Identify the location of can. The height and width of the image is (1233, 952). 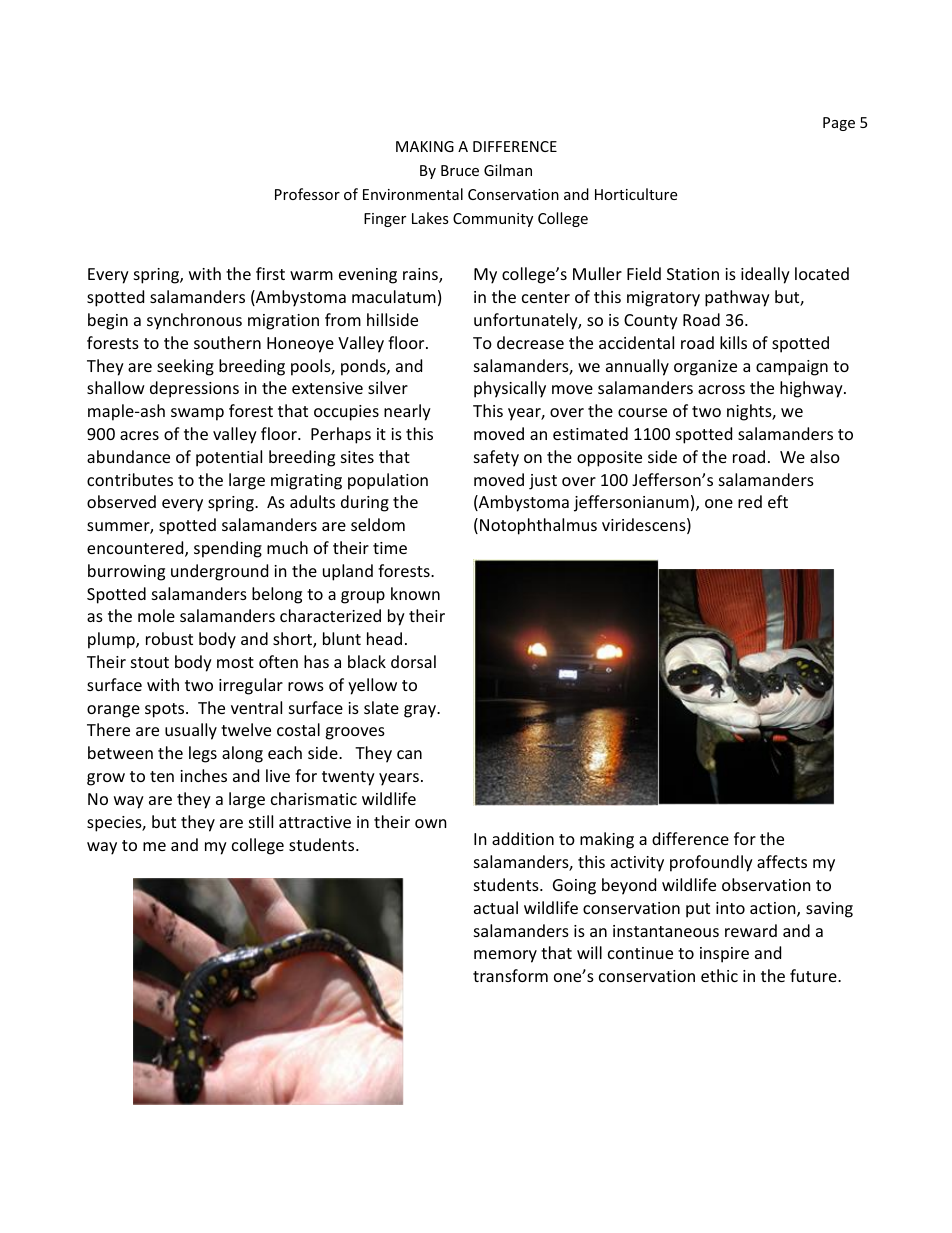
(409, 754).
